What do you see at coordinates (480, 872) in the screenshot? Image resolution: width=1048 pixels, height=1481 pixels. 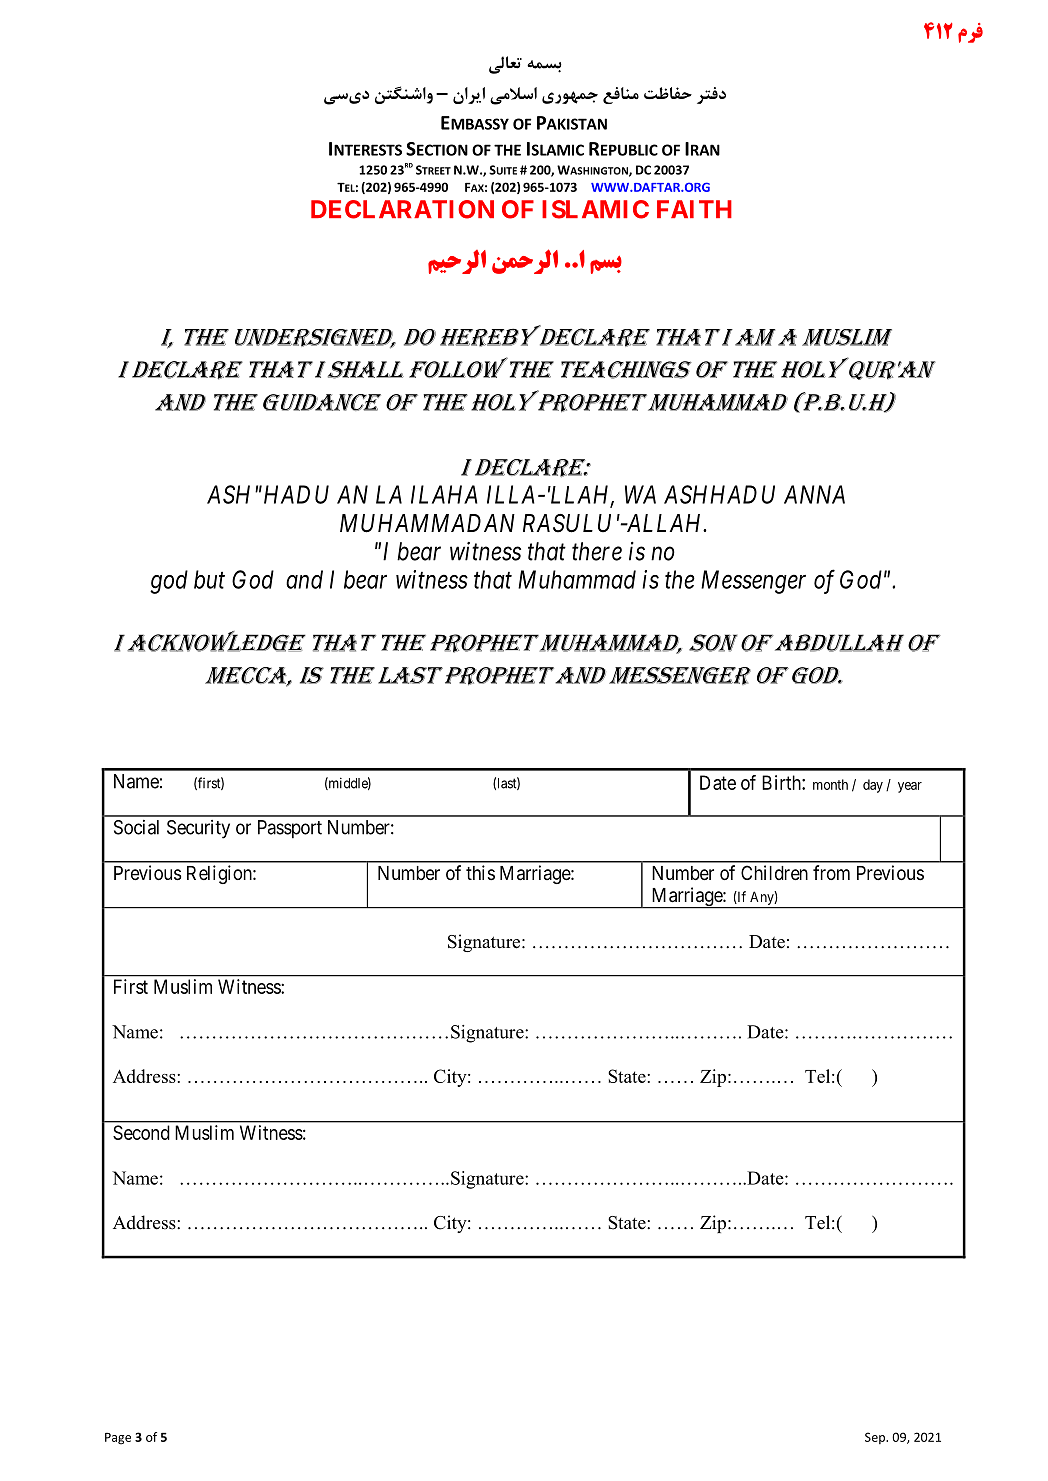 I see `this` at bounding box center [480, 872].
